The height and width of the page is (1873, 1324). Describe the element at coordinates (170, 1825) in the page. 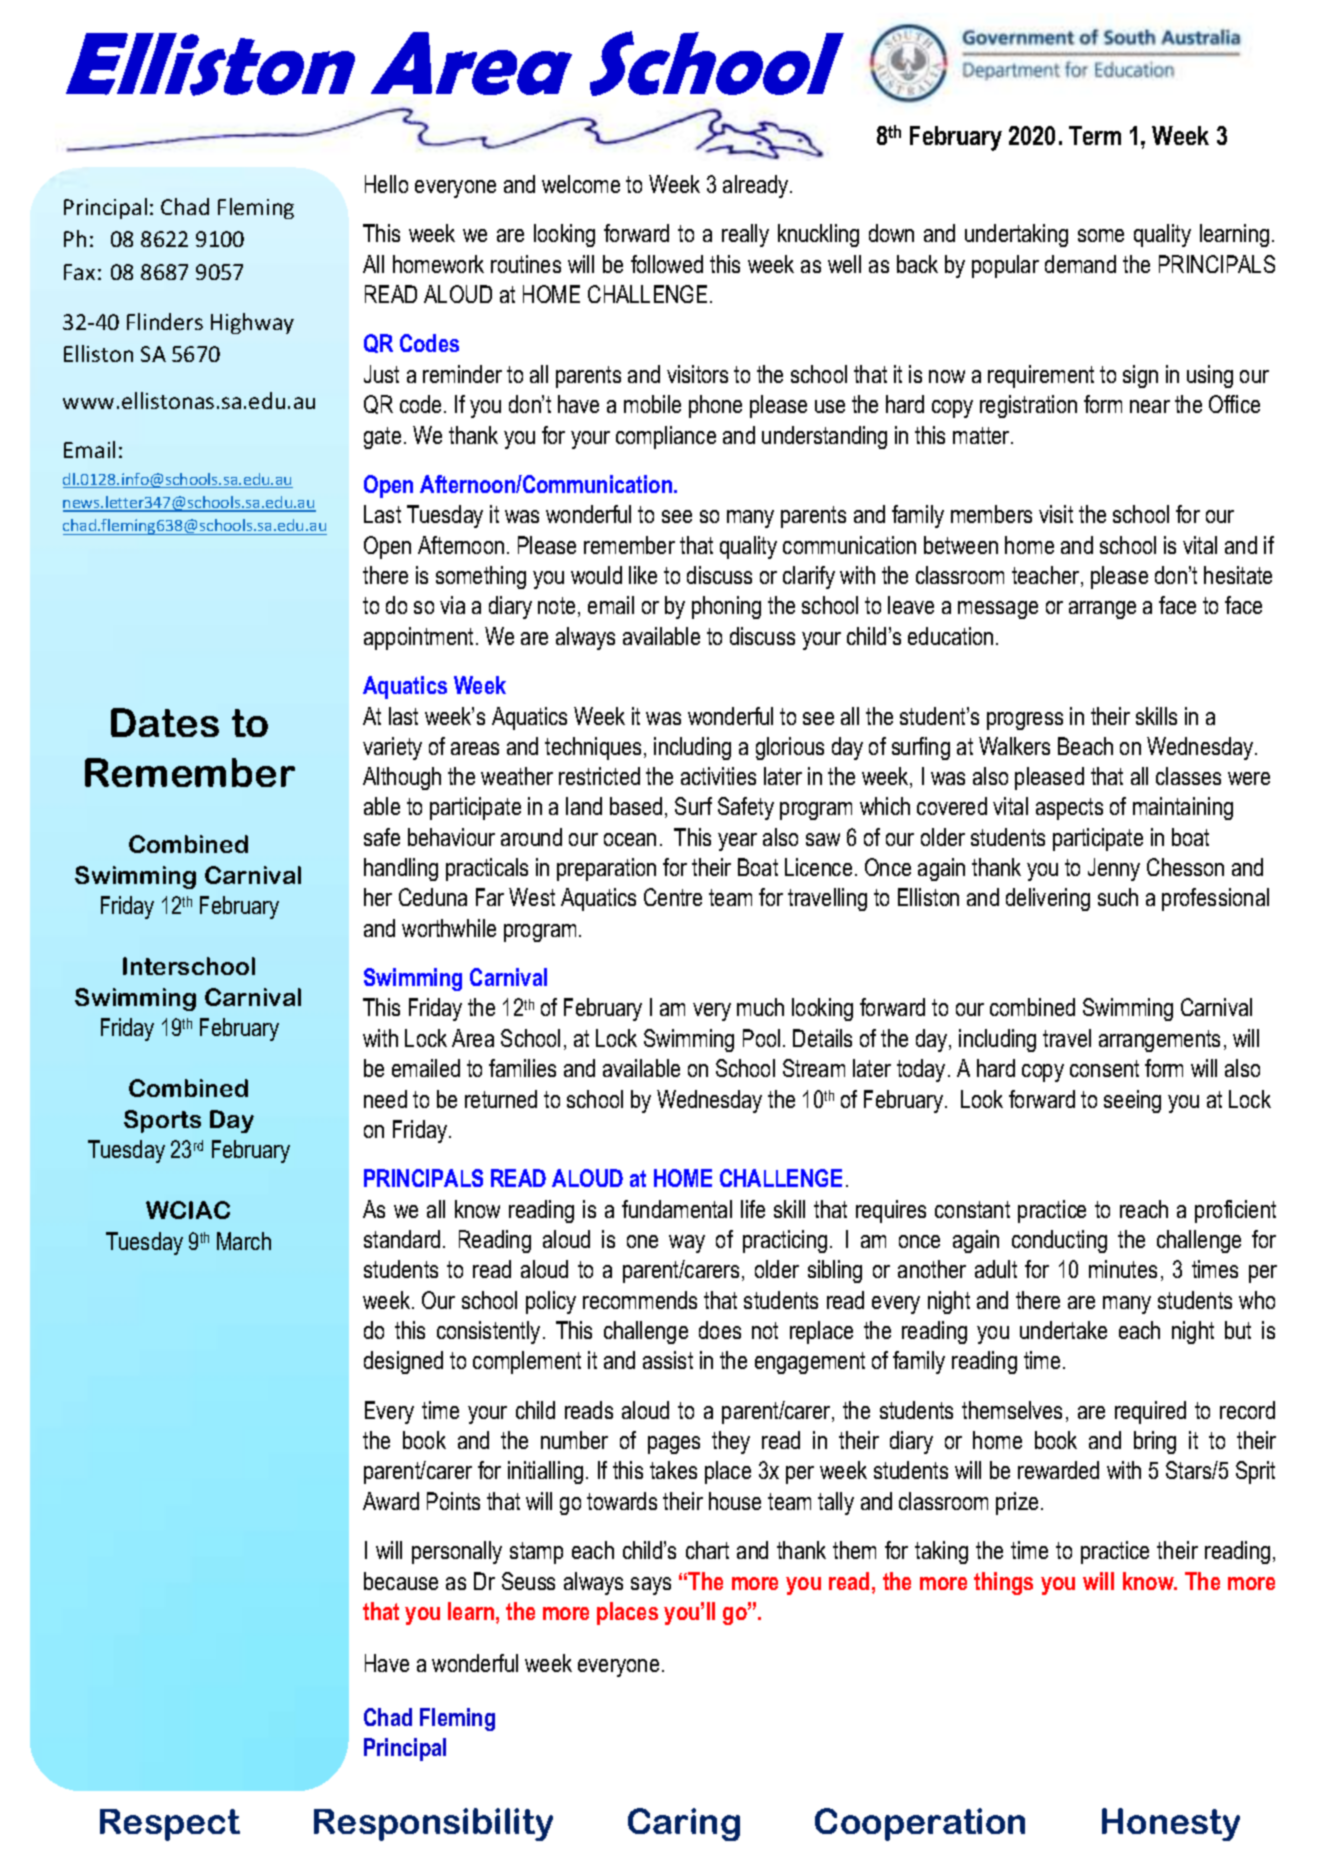

I see `Respect` at that location.
